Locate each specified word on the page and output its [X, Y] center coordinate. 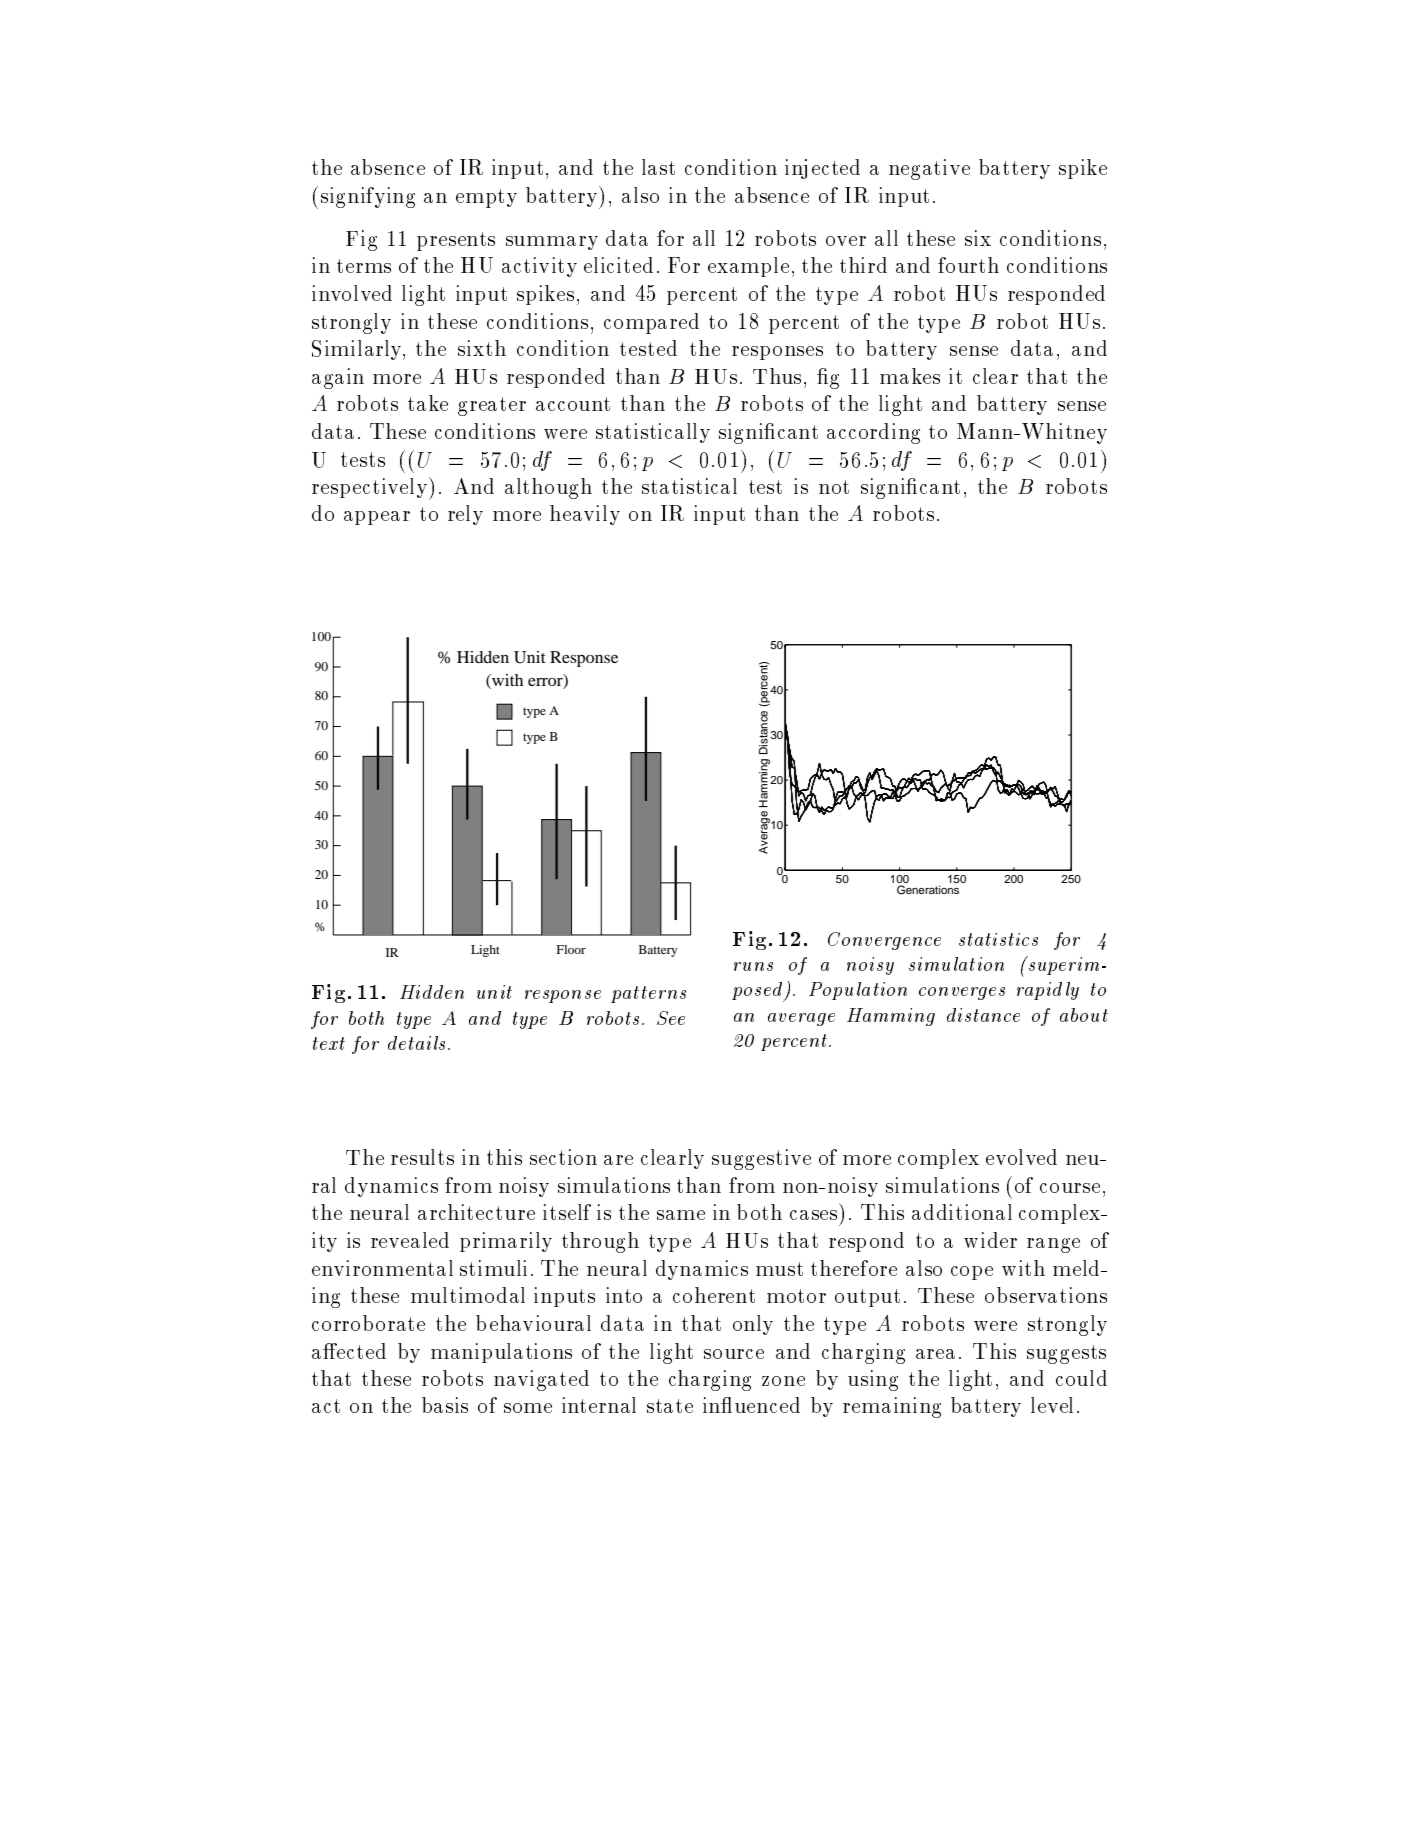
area [935, 1354]
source [734, 1354]
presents [456, 241]
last [658, 167]
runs [753, 966]
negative [929, 169]
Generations [928, 889]
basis [445, 1405]
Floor [571, 949]
